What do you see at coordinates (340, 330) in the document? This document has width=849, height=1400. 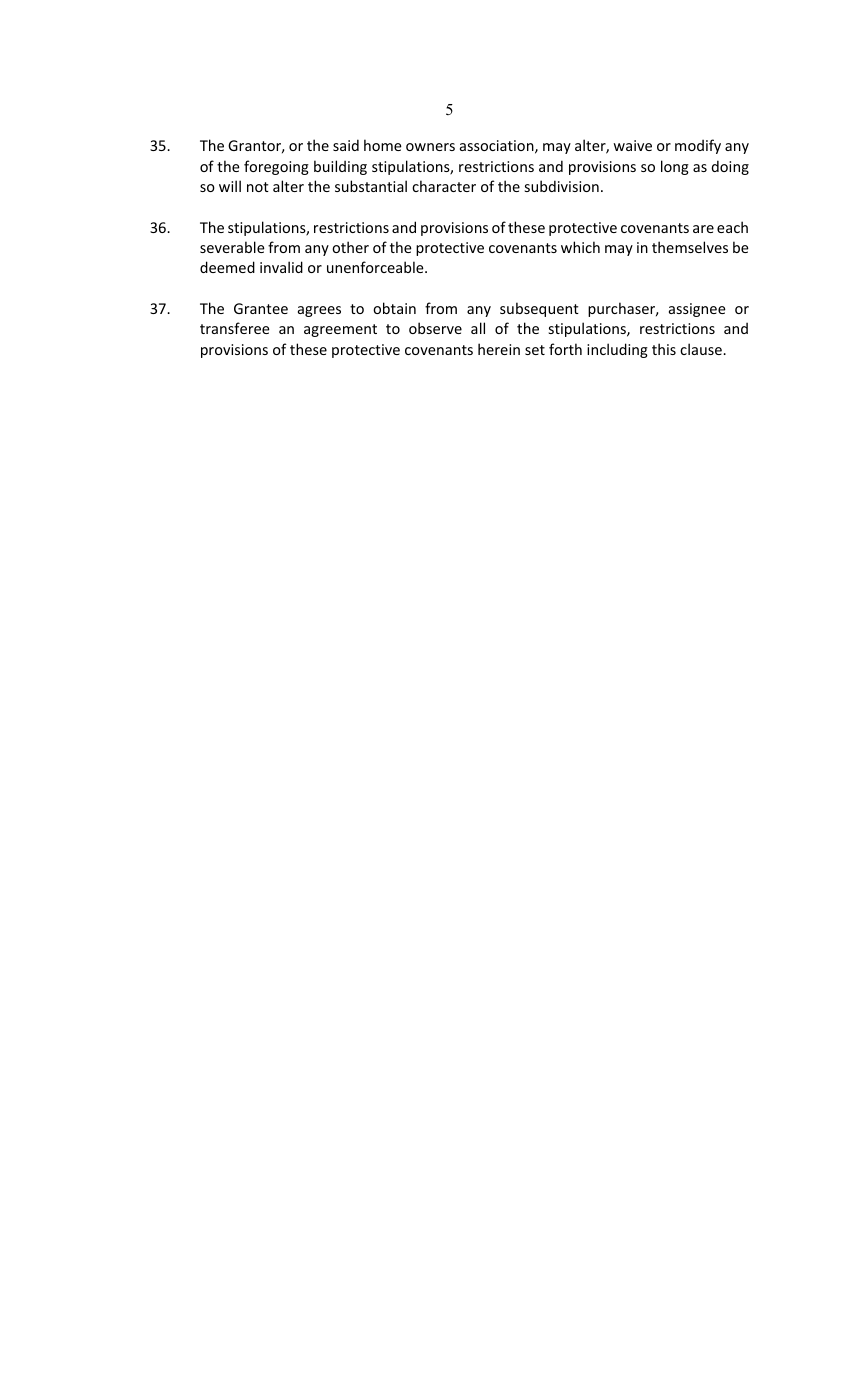 I see `agreement` at bounding box center [340, 330].
